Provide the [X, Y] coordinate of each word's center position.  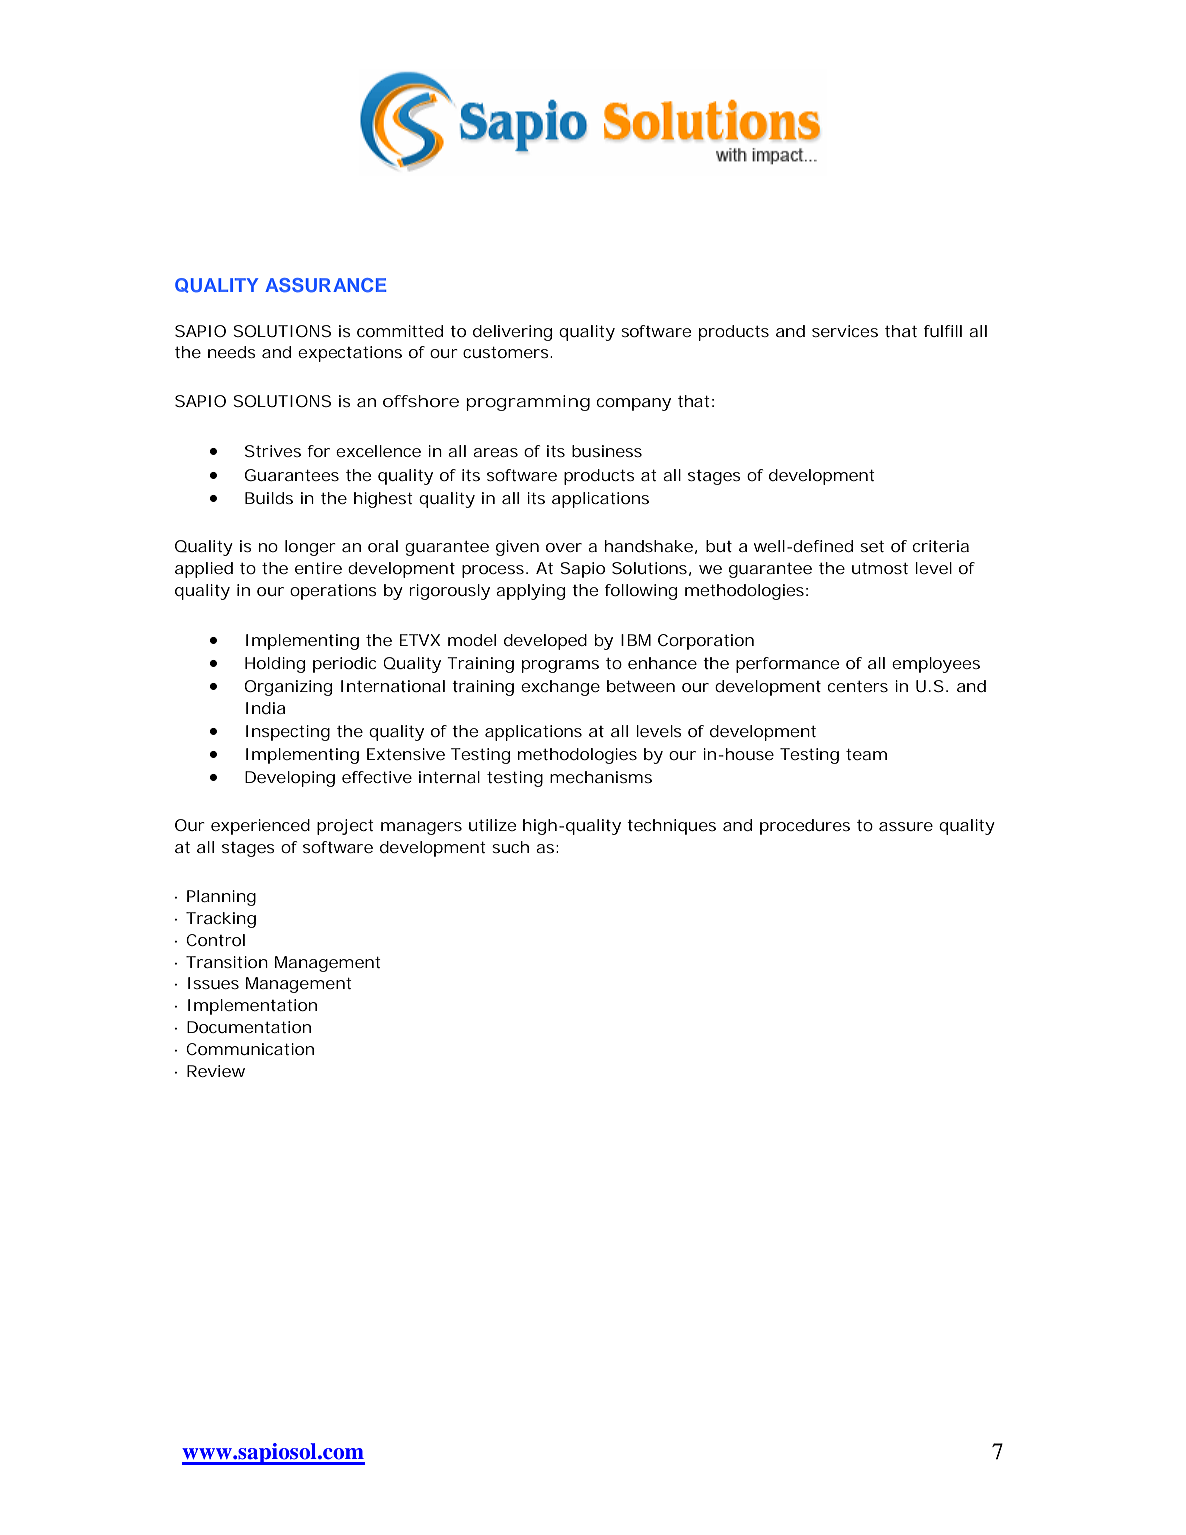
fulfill [943, 331]
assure [906, 826]
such [510, 847]
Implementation [252, 1007]
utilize [492, 825]
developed [545, 642]
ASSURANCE [325, 285]
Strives [273, 451]
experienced [260, 827]
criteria [941, 546]
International [393, 686]
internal [449, 777]
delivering [512, 333]
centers [858, 686]
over [564, 547]
